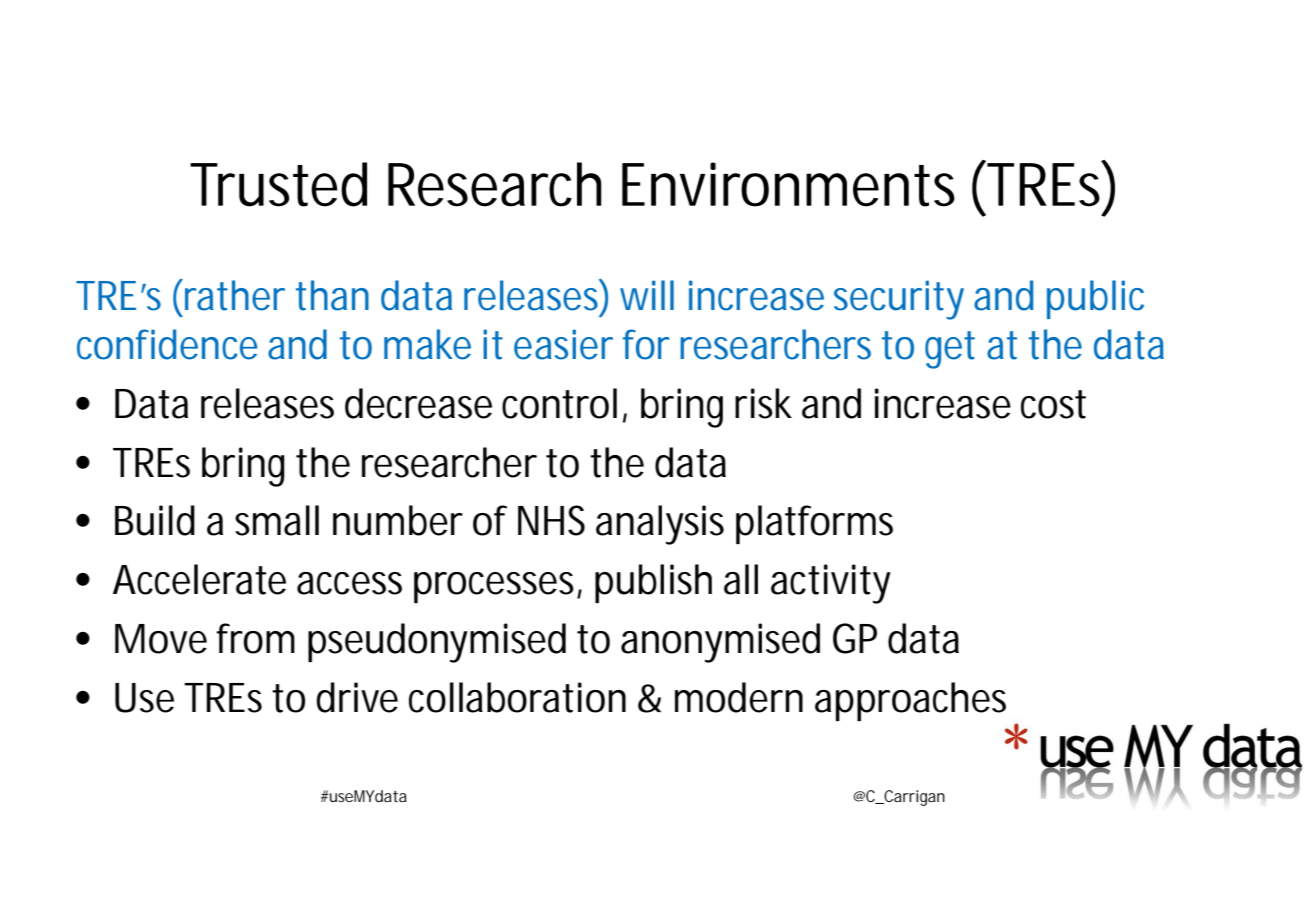 The height and width of the screenshot is (924, 1308). Describe the element at coordinates (199, 579) in the screenshot. I see `Accelerate` at that location.
